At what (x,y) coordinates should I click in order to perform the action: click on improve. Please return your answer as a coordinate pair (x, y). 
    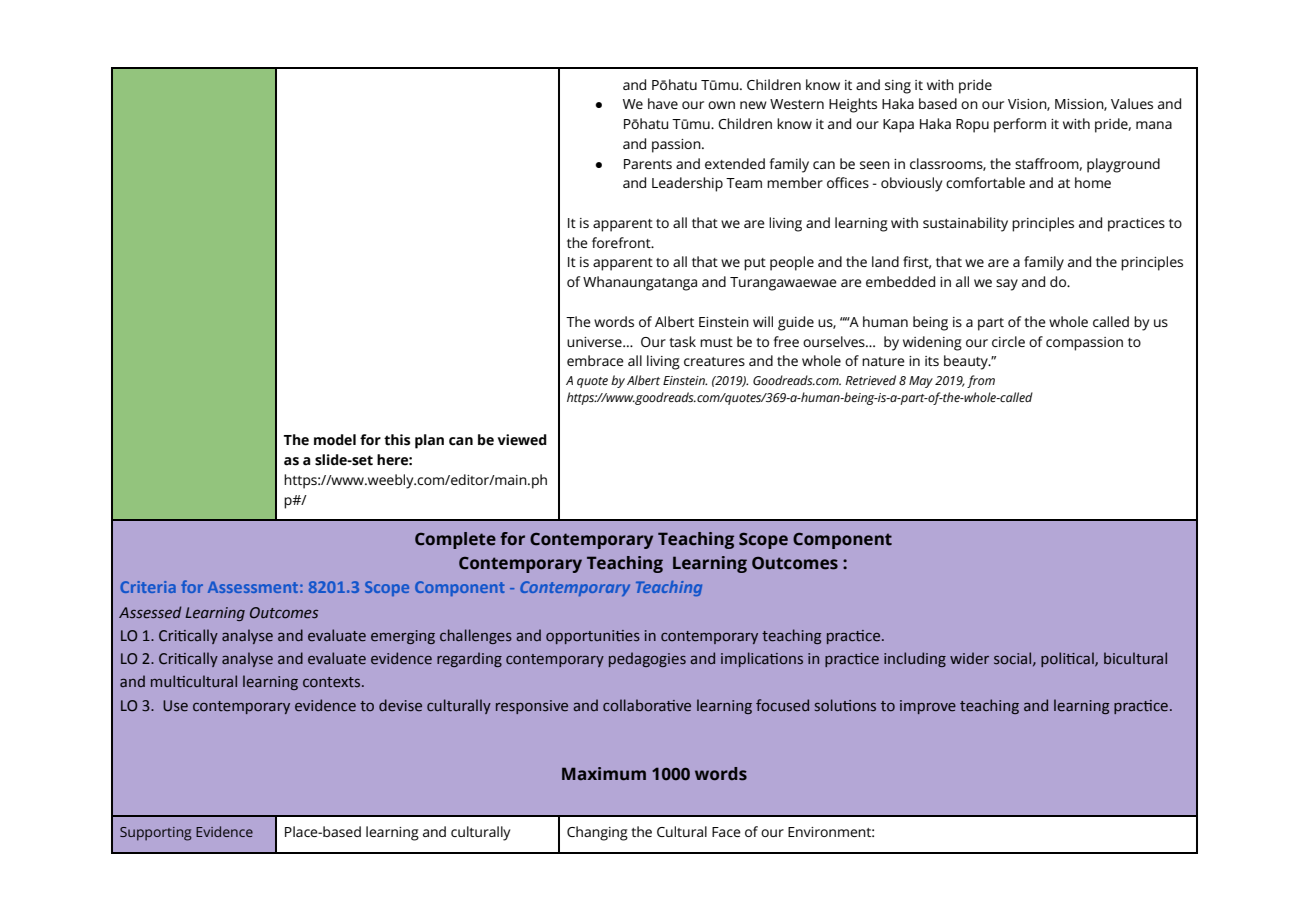
    Looking at the image, I should click on (928, 707).
